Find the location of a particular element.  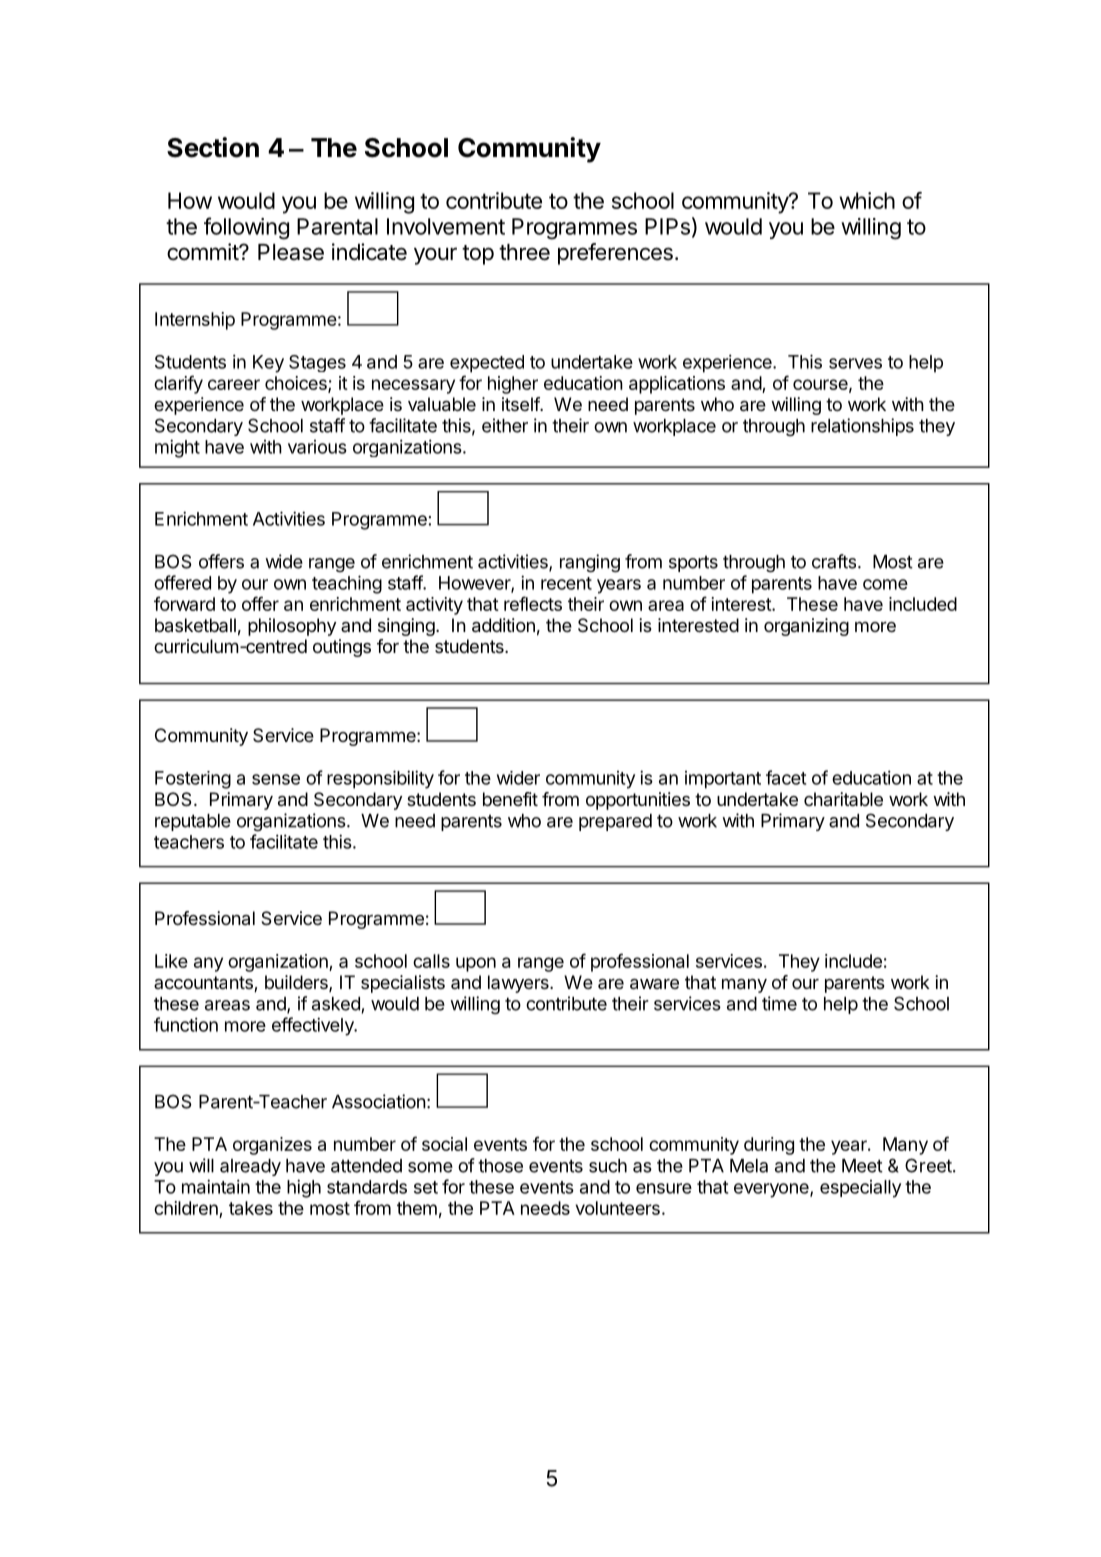

builders is located at coordinates (297, 983).
